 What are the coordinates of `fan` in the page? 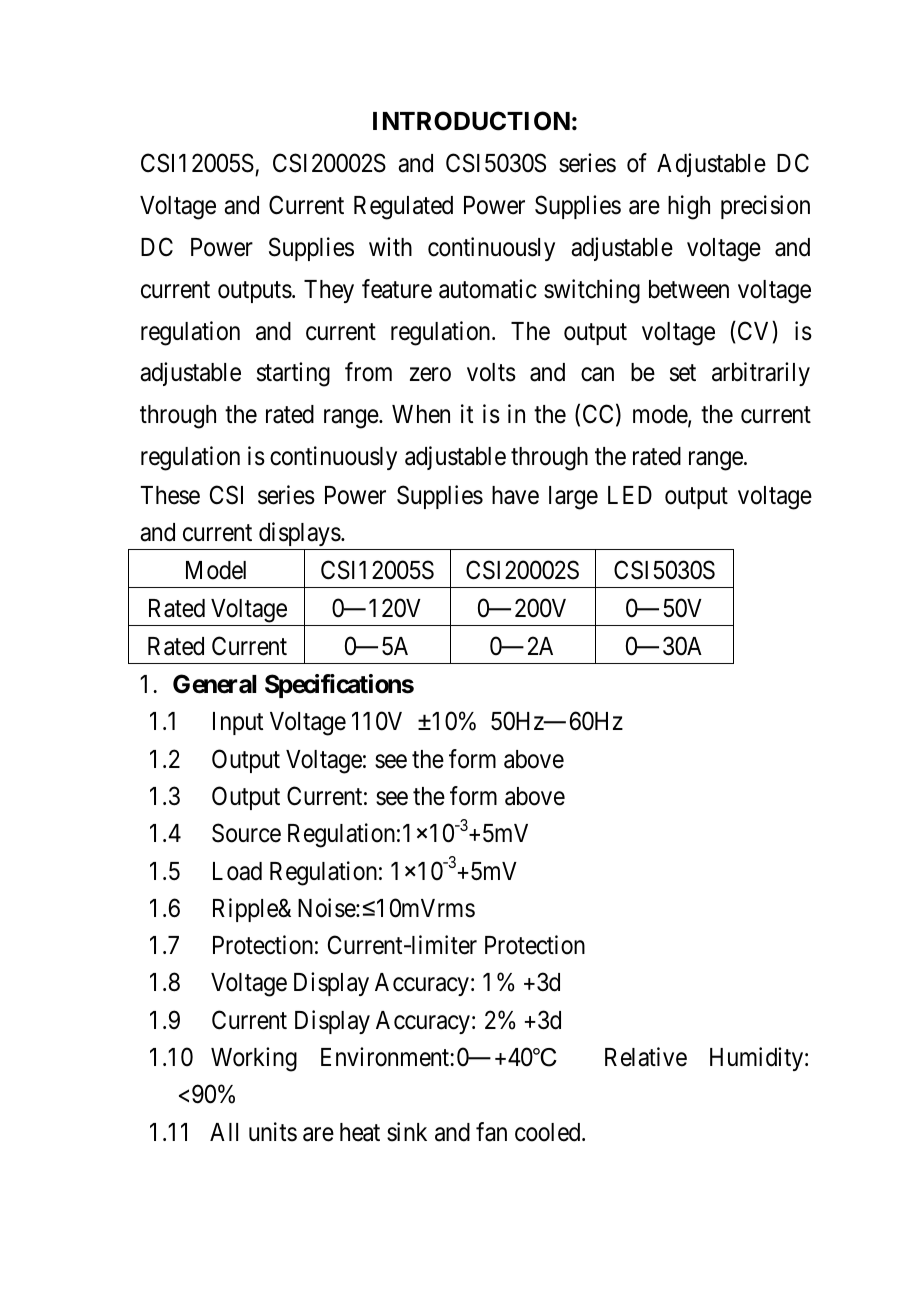 It's located at (491, 1132).
